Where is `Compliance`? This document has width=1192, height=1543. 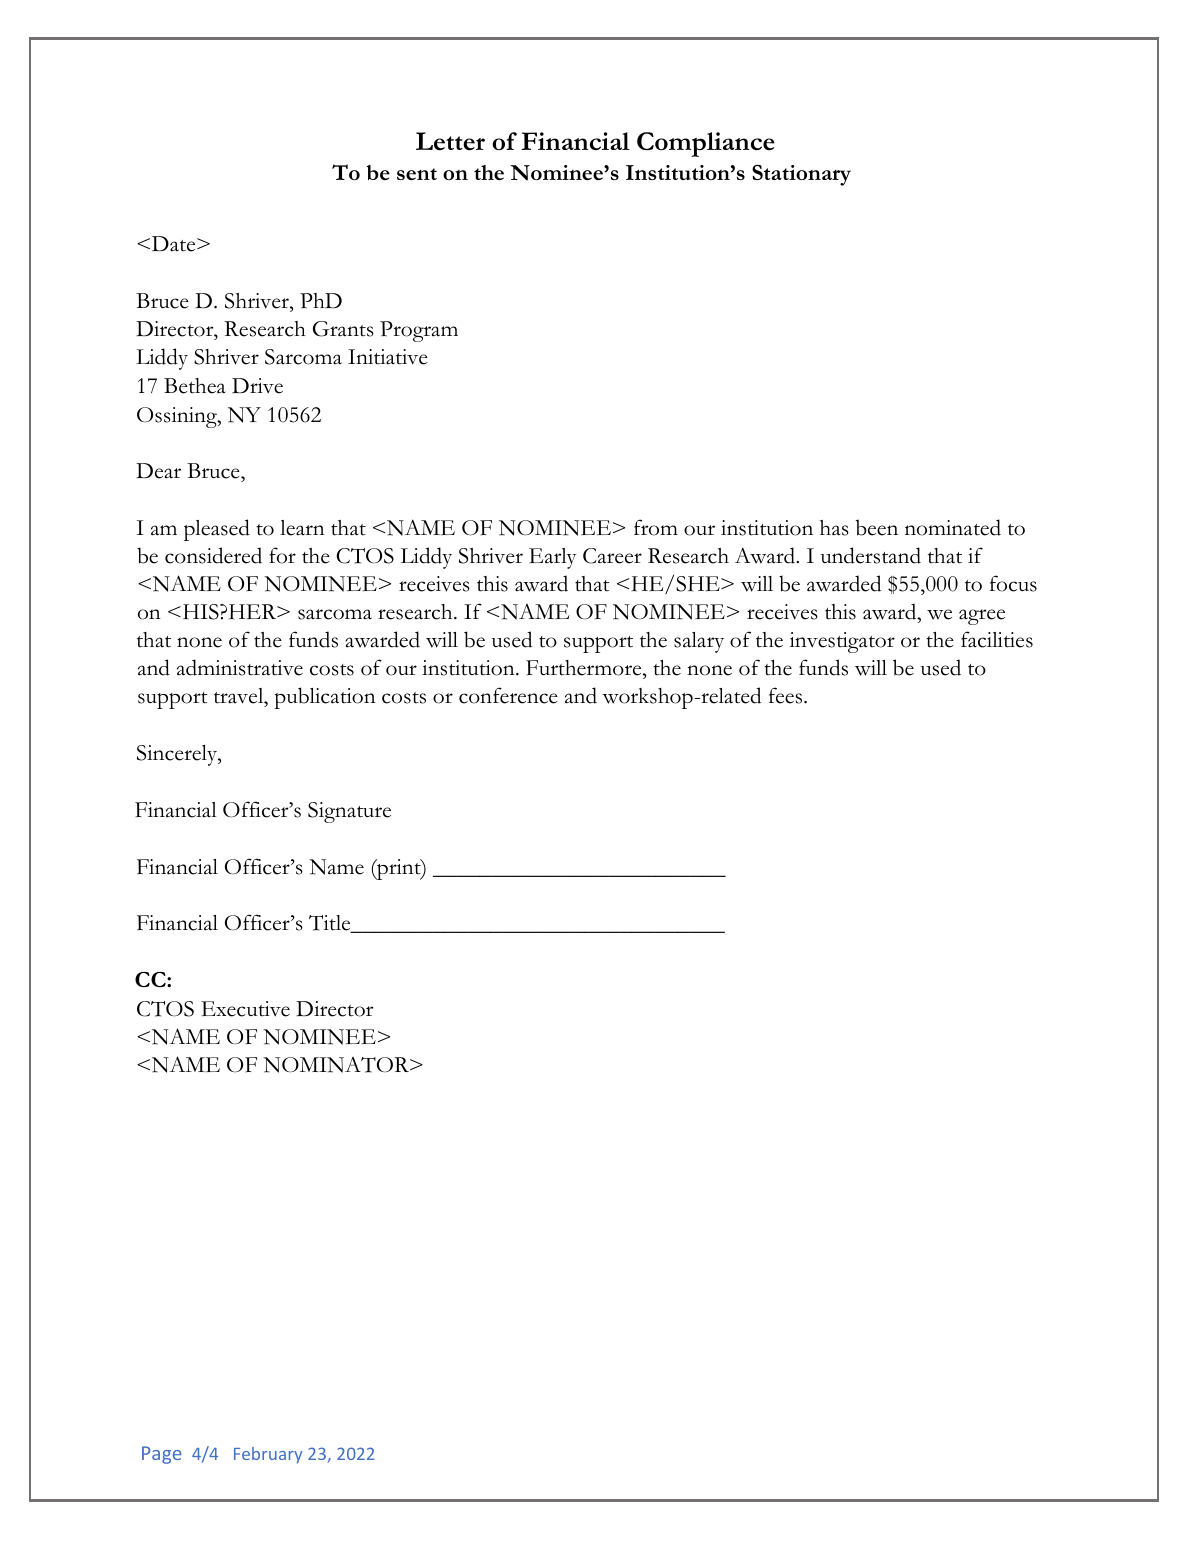
Compliance is located at coordinates (706, 144).
